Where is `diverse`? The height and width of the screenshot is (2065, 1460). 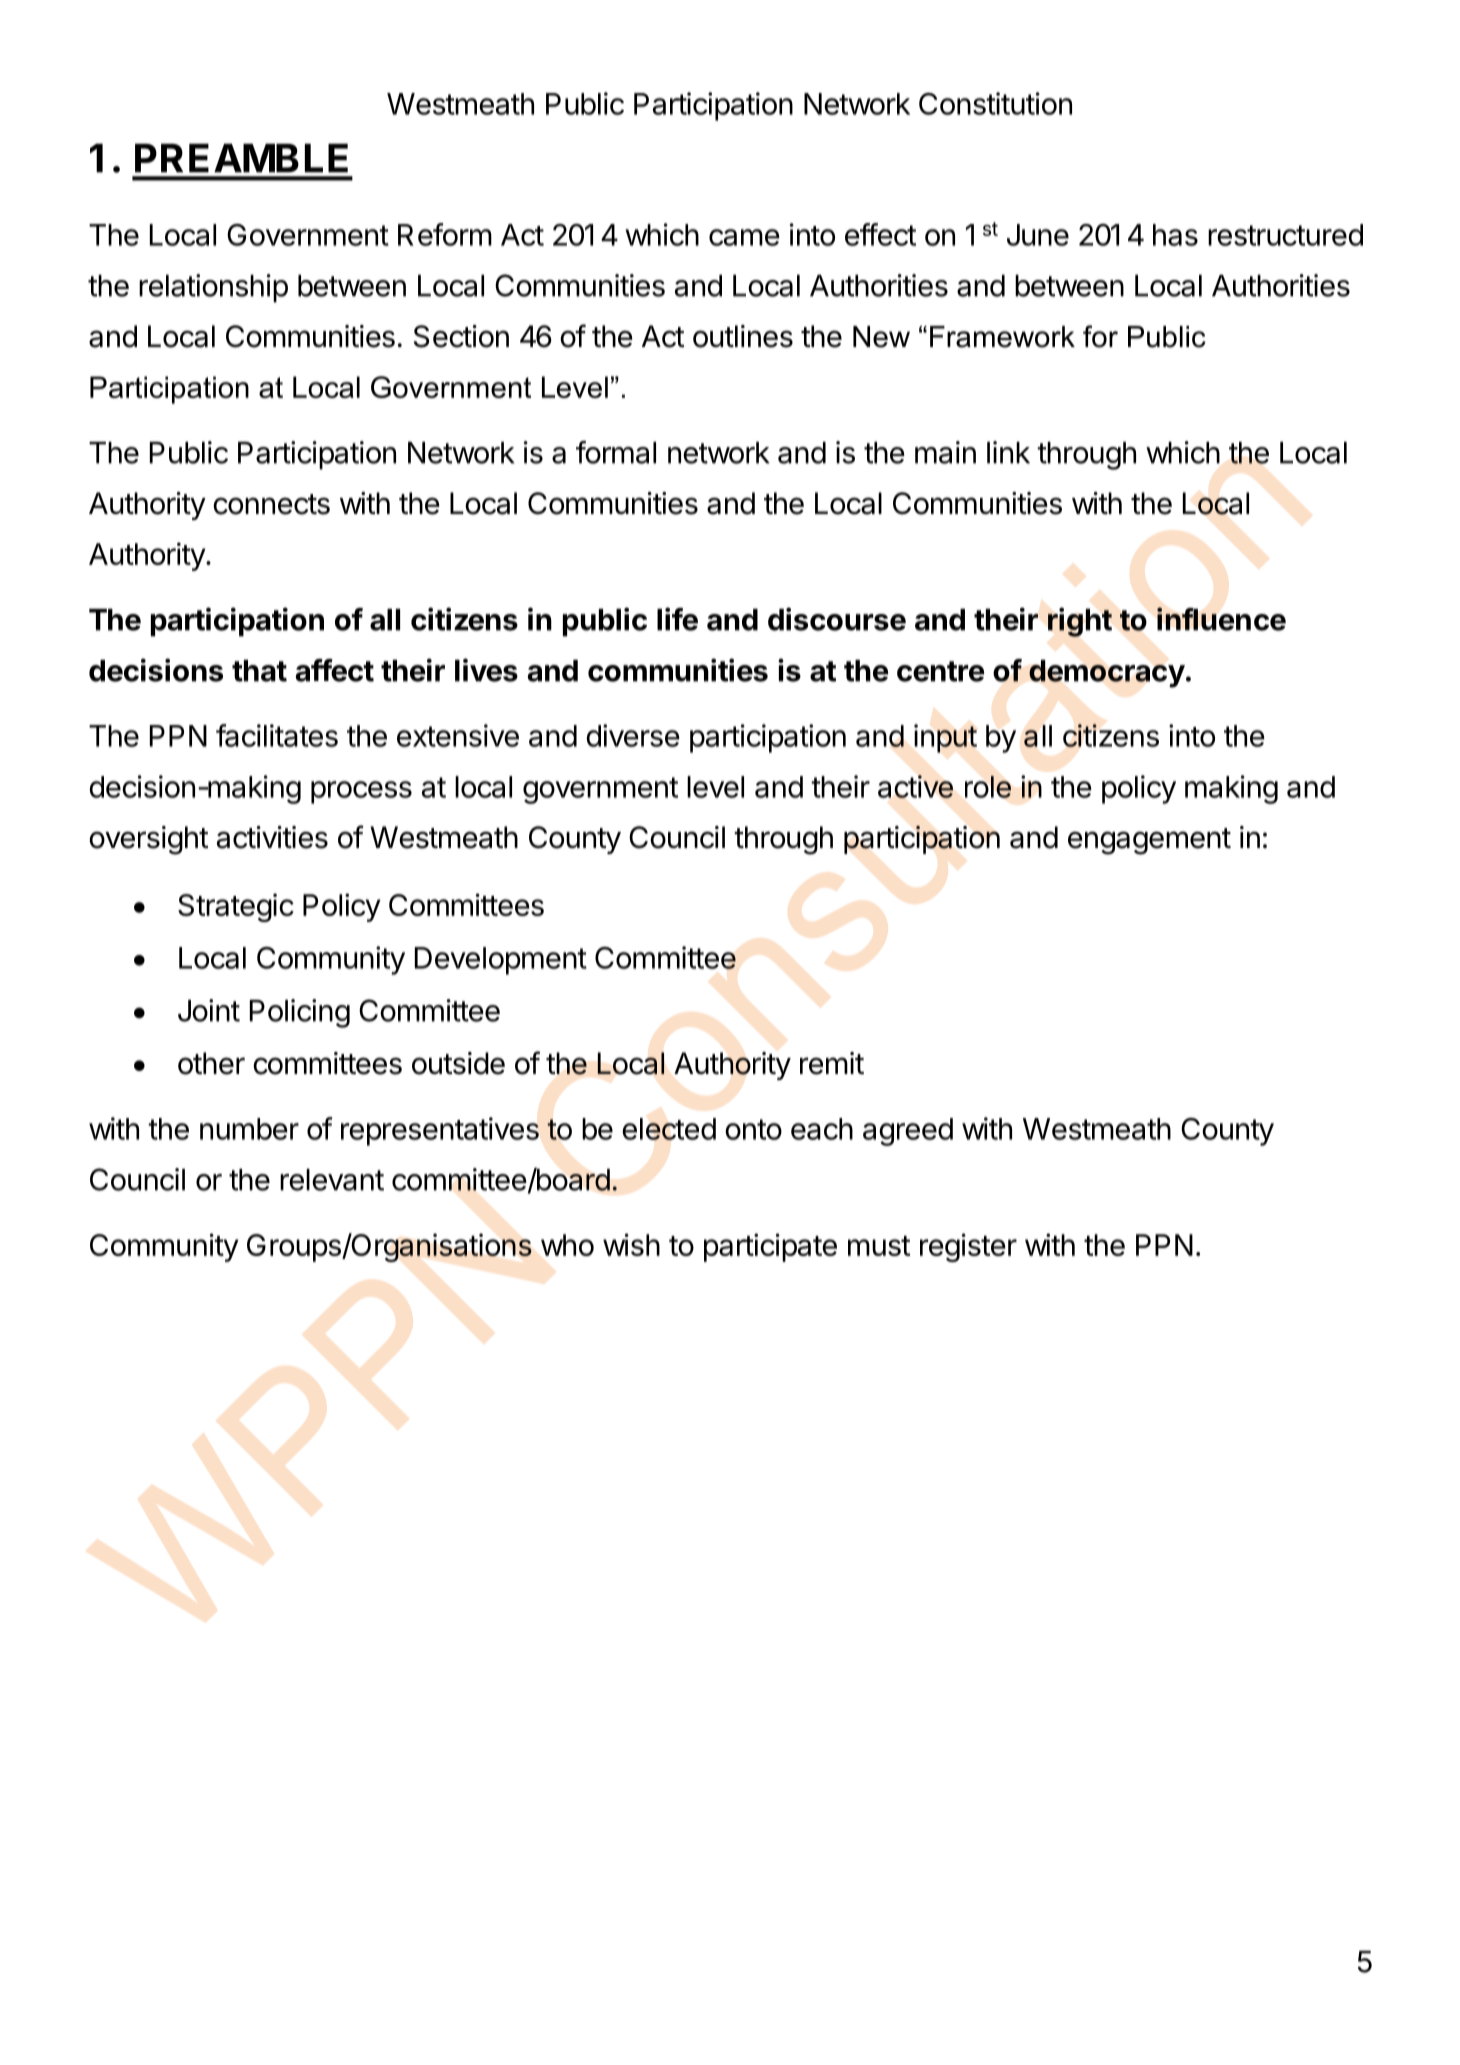 diverse is located at coordinates (633, 735).
